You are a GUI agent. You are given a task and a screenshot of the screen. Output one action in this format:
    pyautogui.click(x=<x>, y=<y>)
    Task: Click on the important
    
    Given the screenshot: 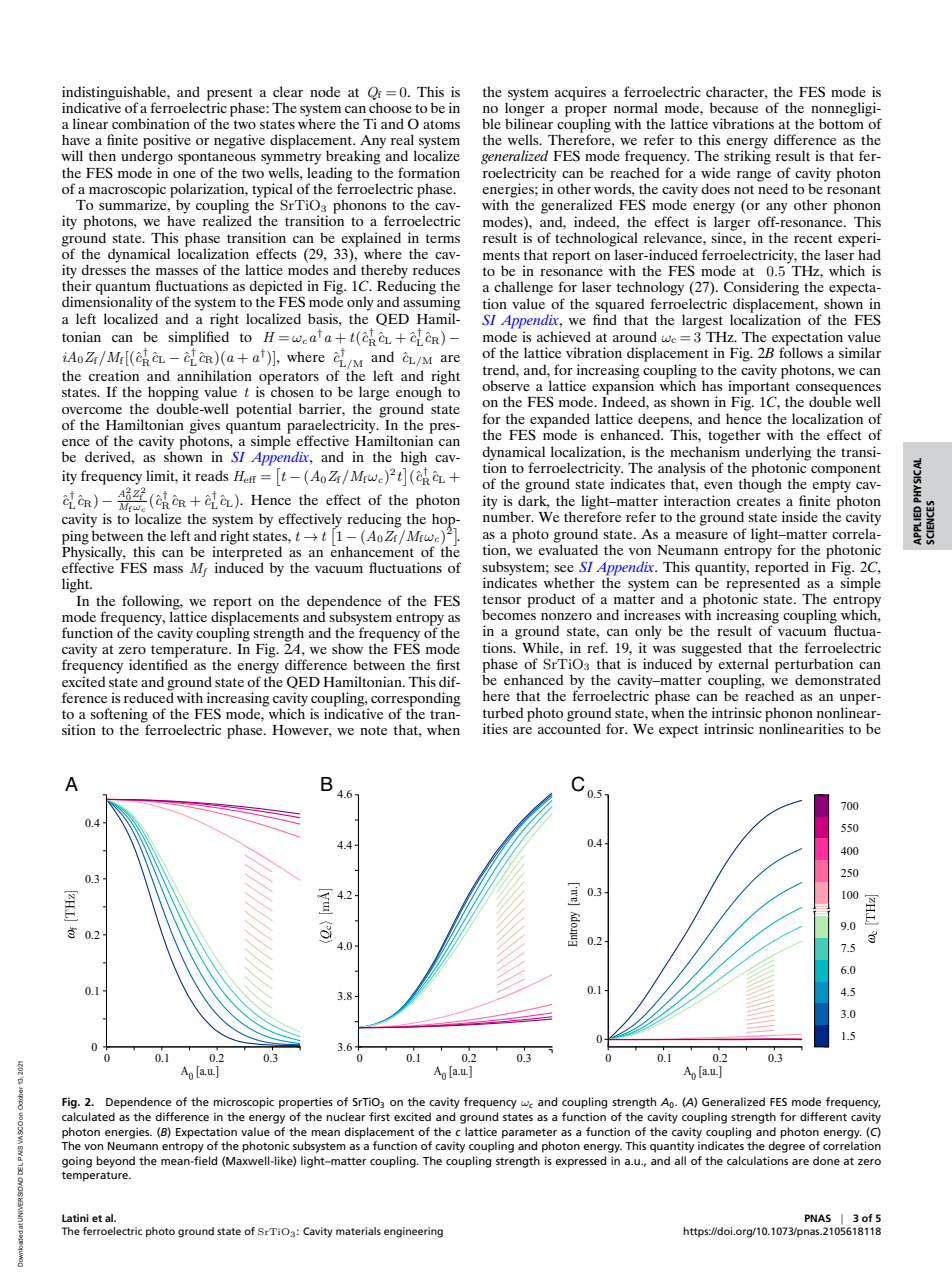 What is the action you would take?
    pyautogui.click(x=760, y=387)
